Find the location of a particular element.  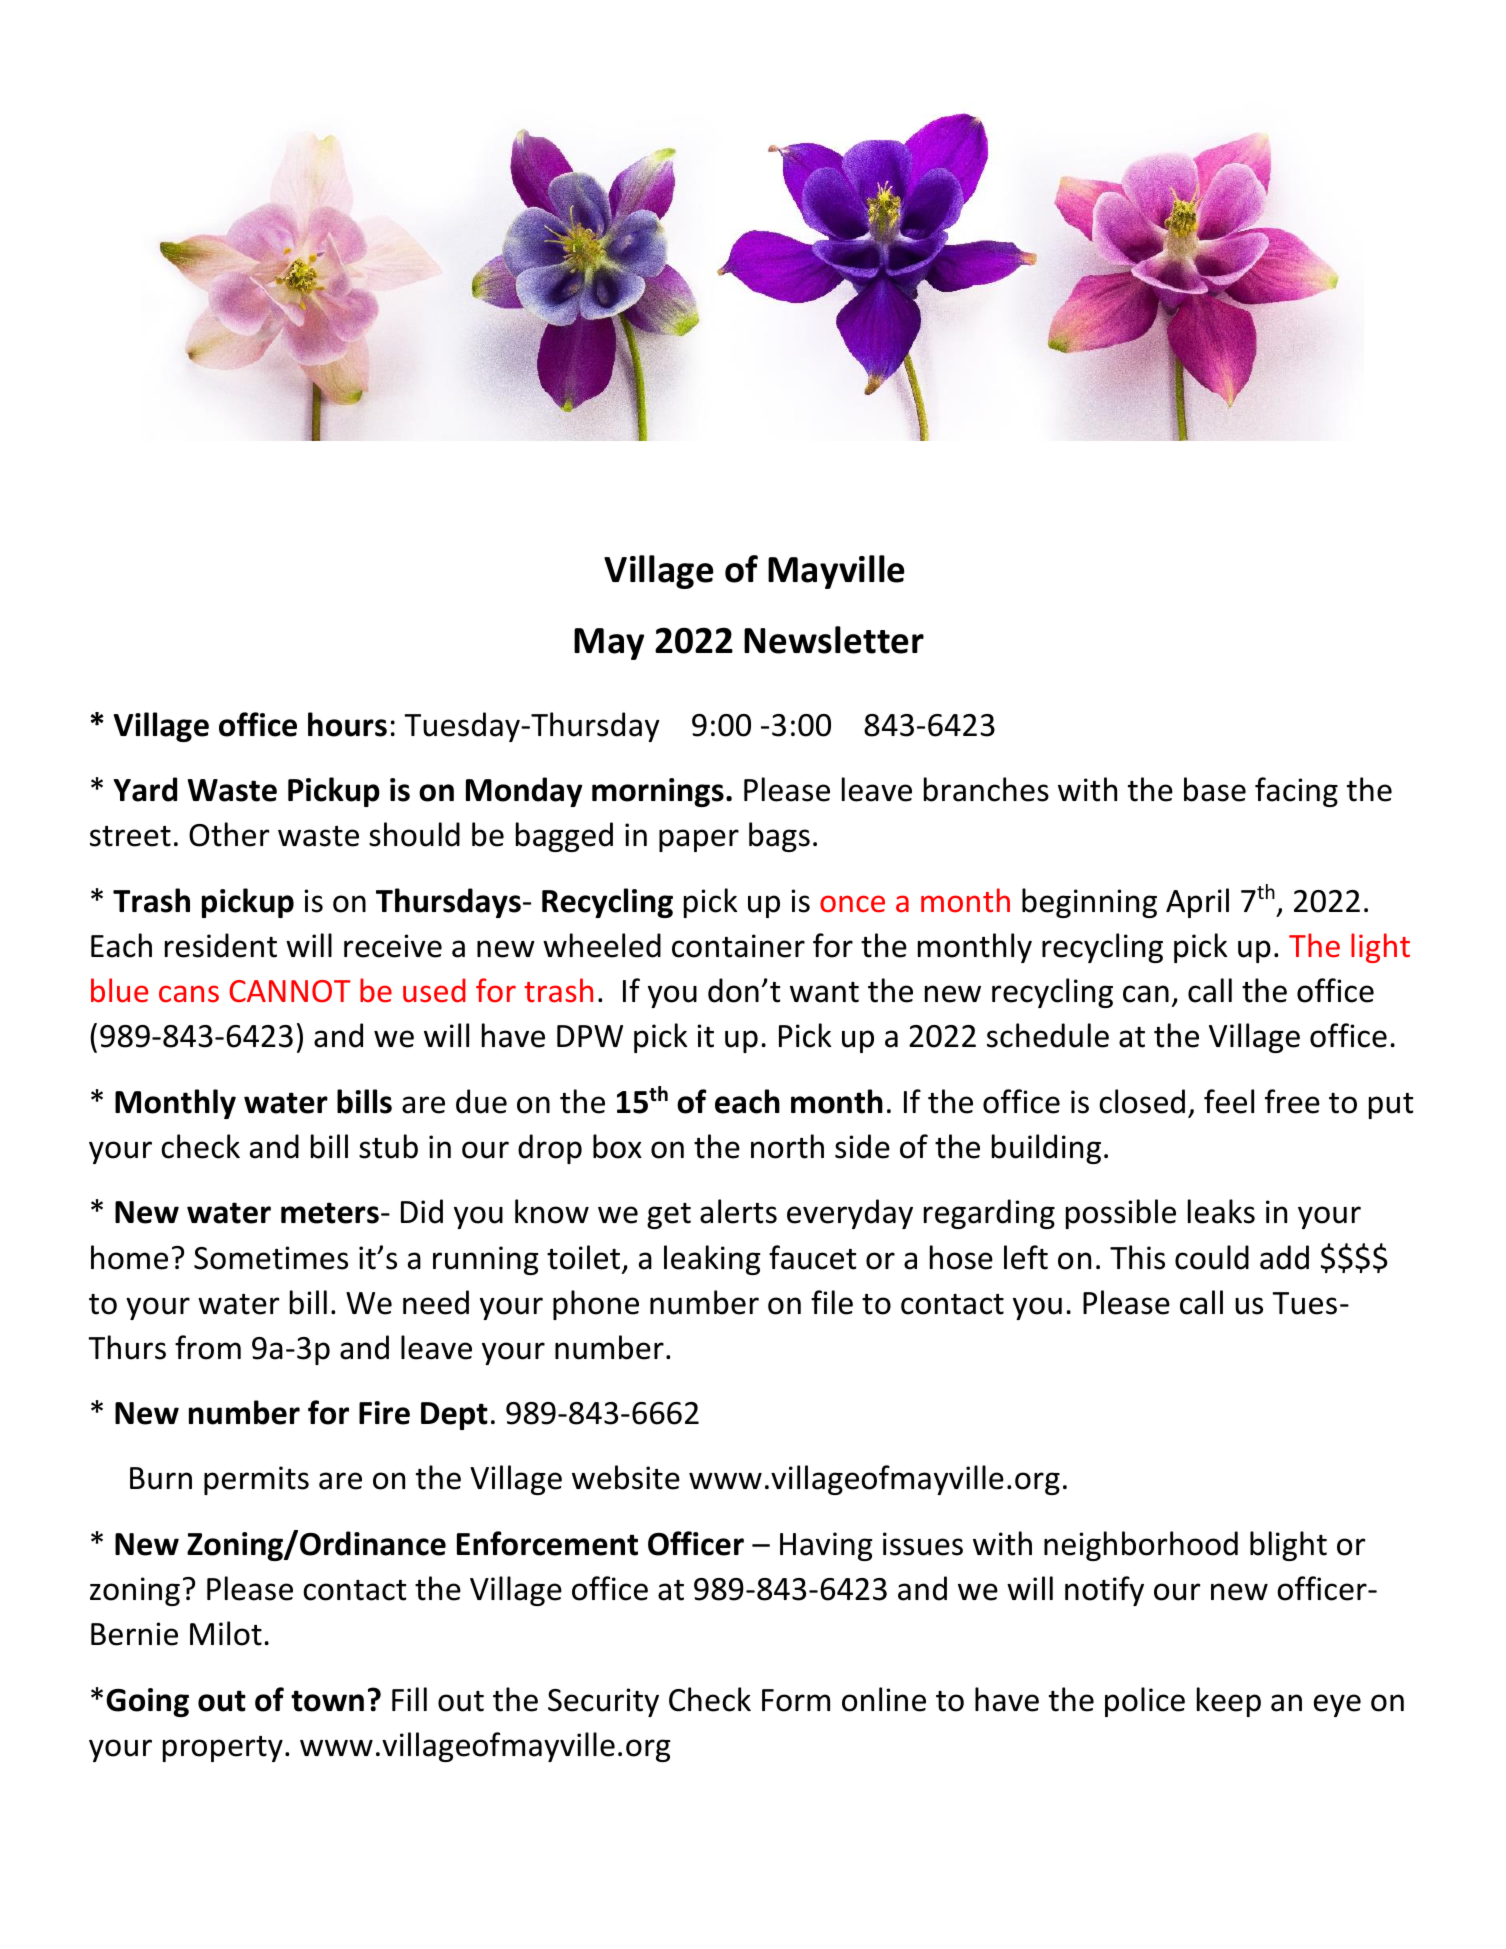

Sometimes is located at coordinates (271, 1258).
